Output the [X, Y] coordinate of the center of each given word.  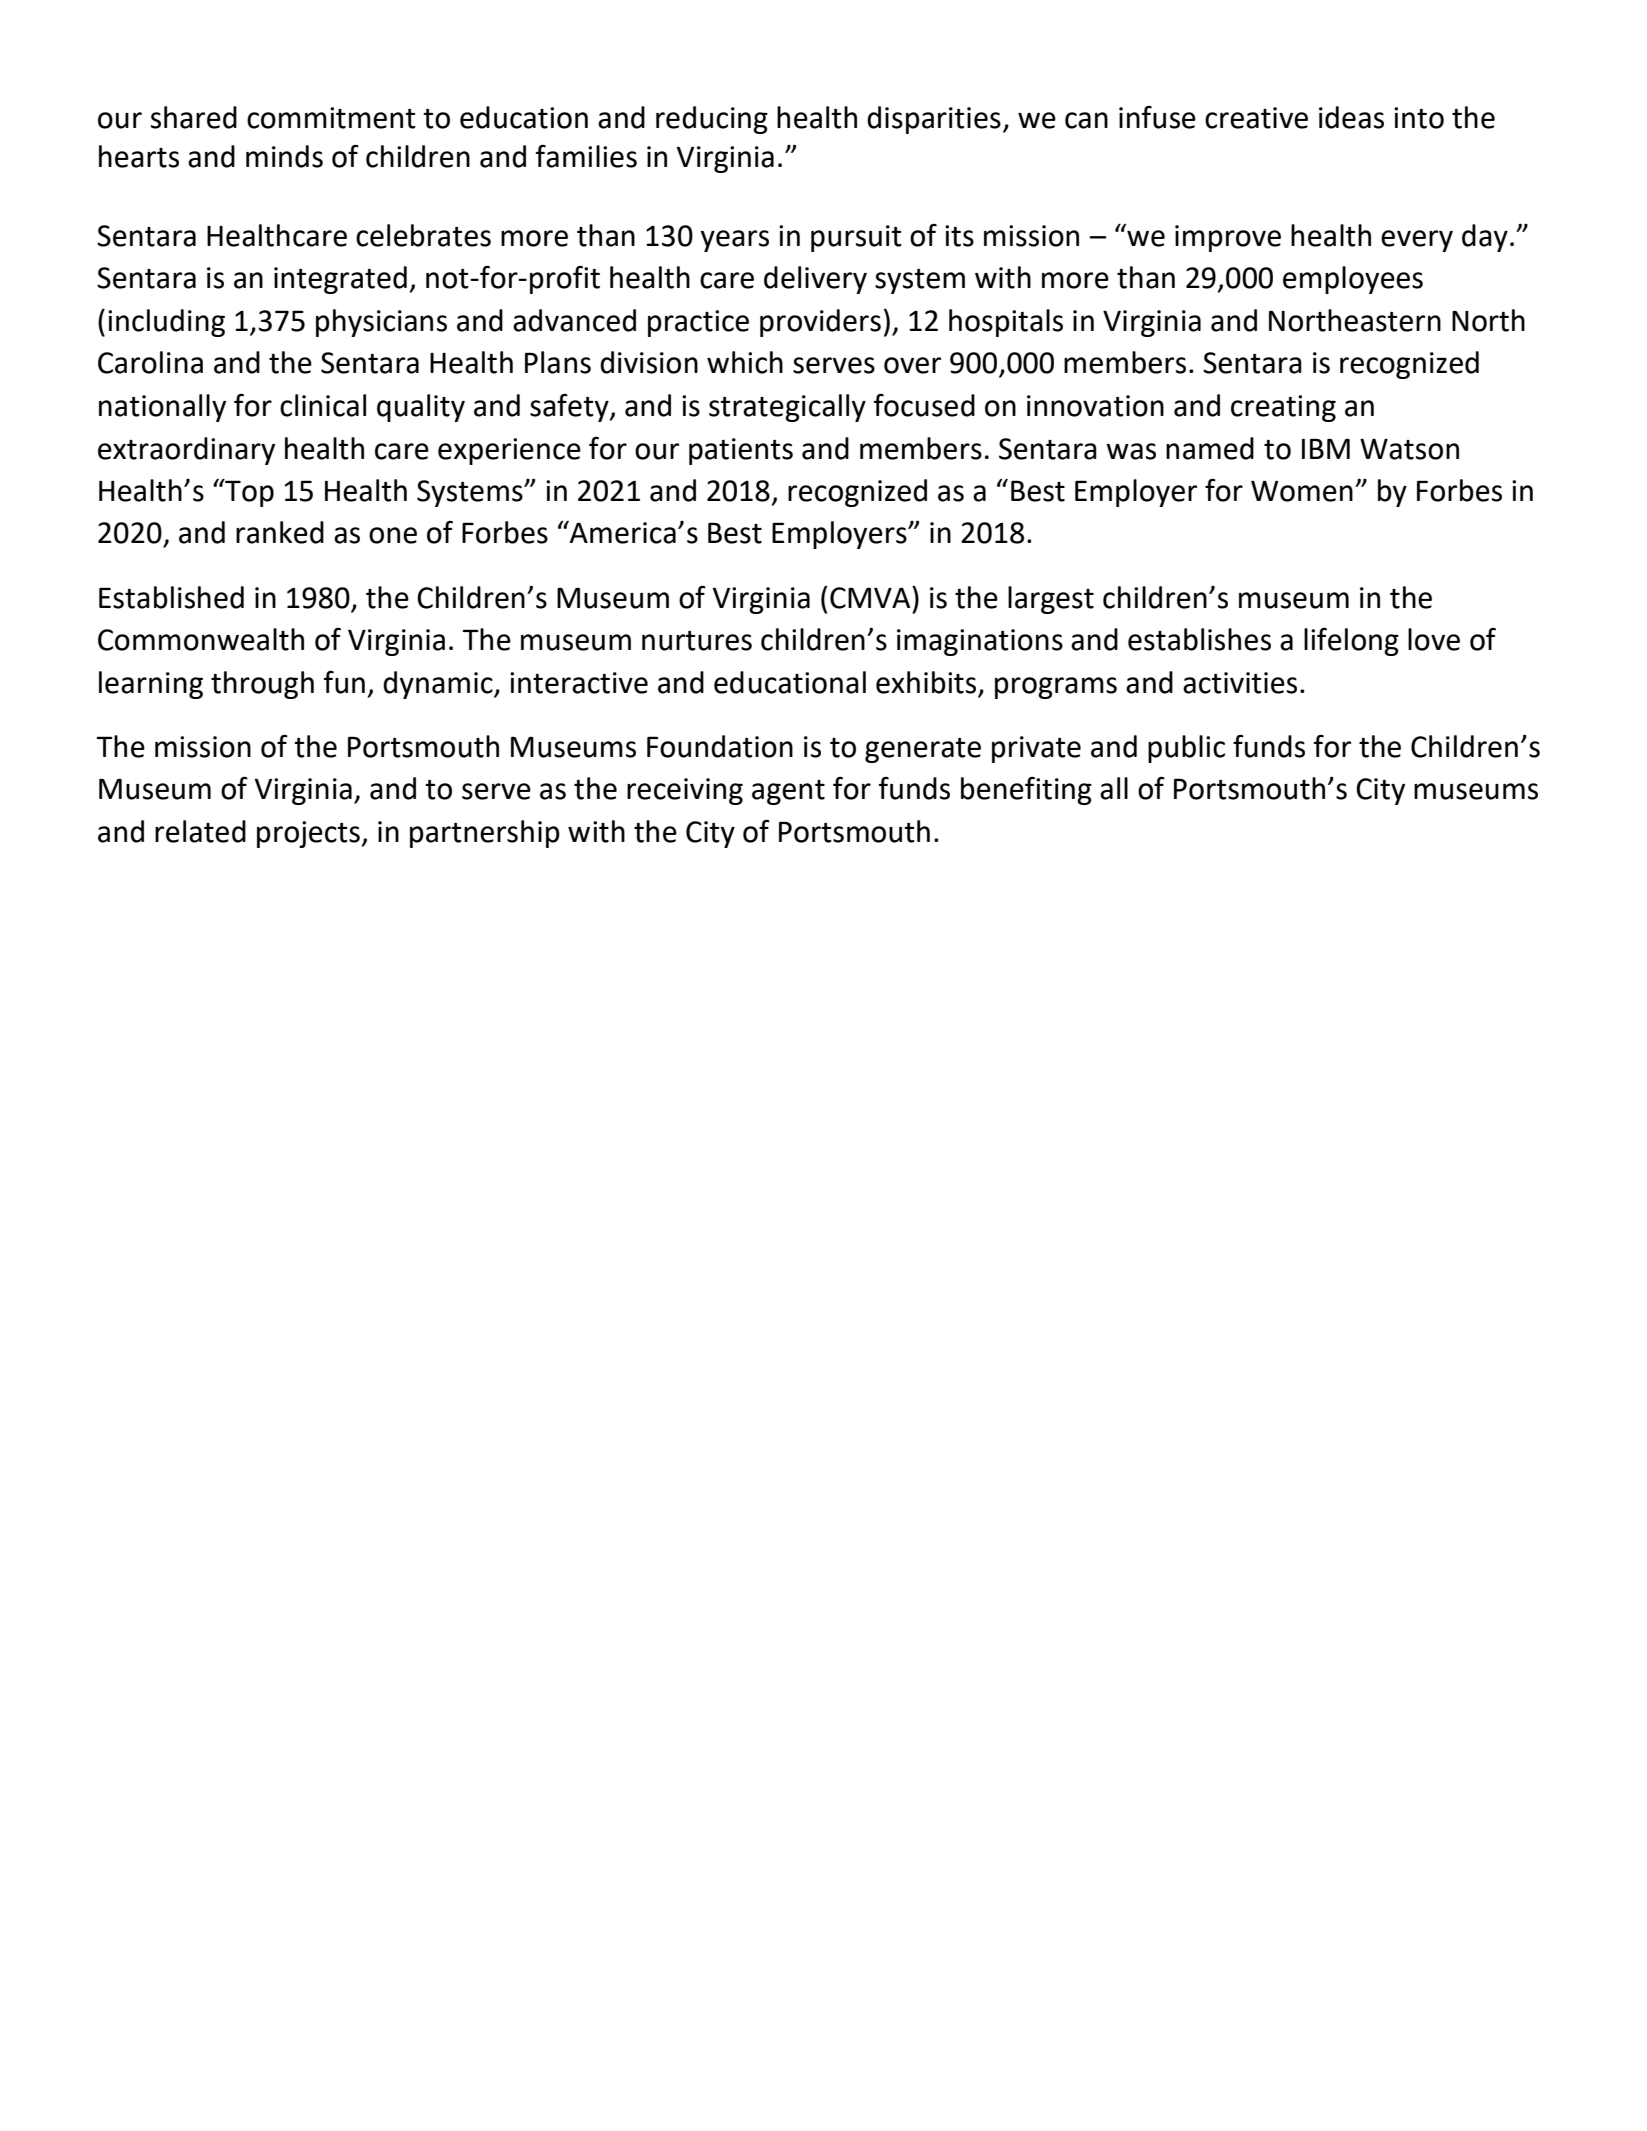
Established [171, 597]
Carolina [150, 362]
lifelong [1351, 641]
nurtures [697, 641]
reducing [712, 120]
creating [1283, 408]
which [745, 362]
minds [284, 156]
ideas [1351, 117]
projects [308, 834]
